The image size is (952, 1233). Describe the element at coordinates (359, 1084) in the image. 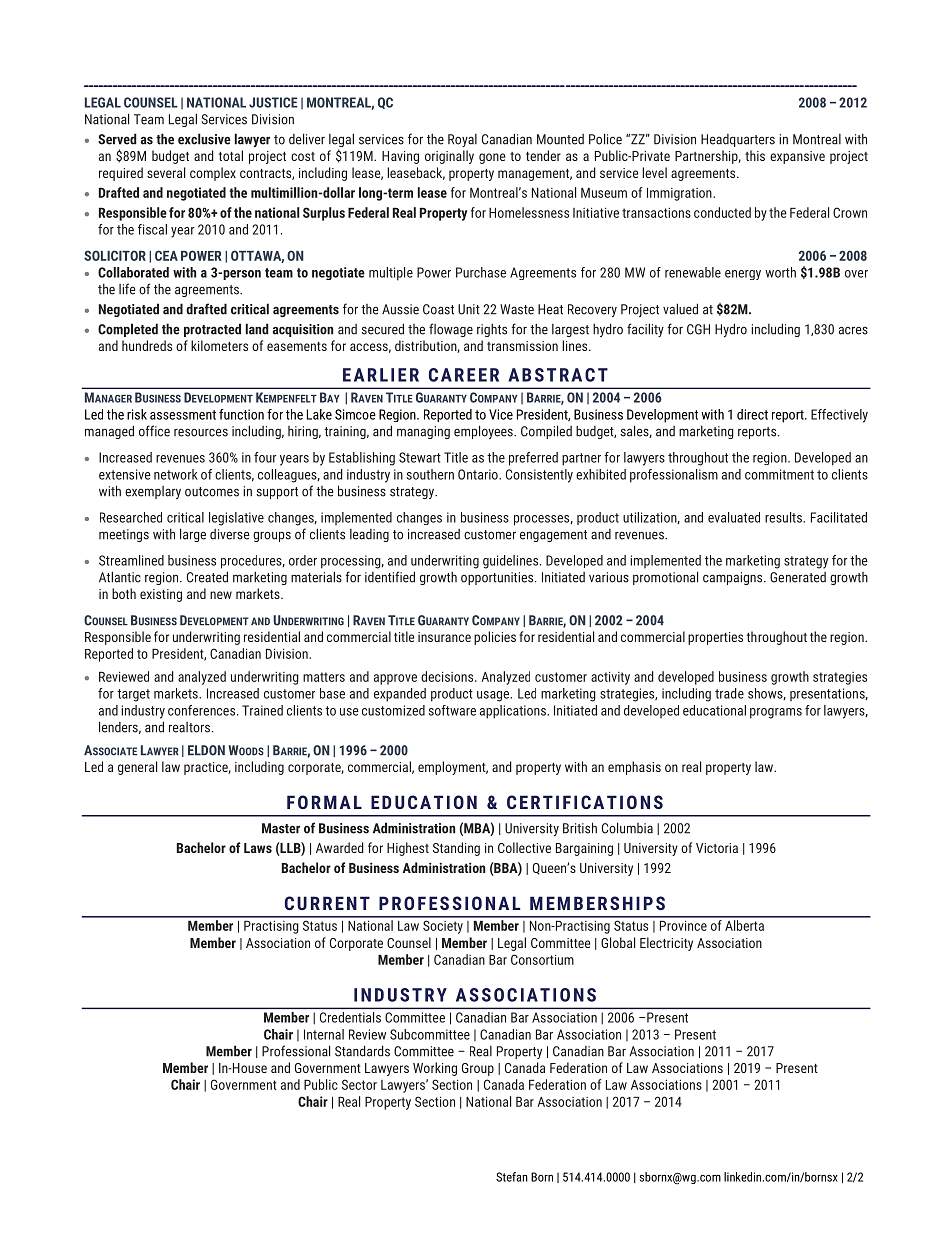

I see `Sector` at that location.
